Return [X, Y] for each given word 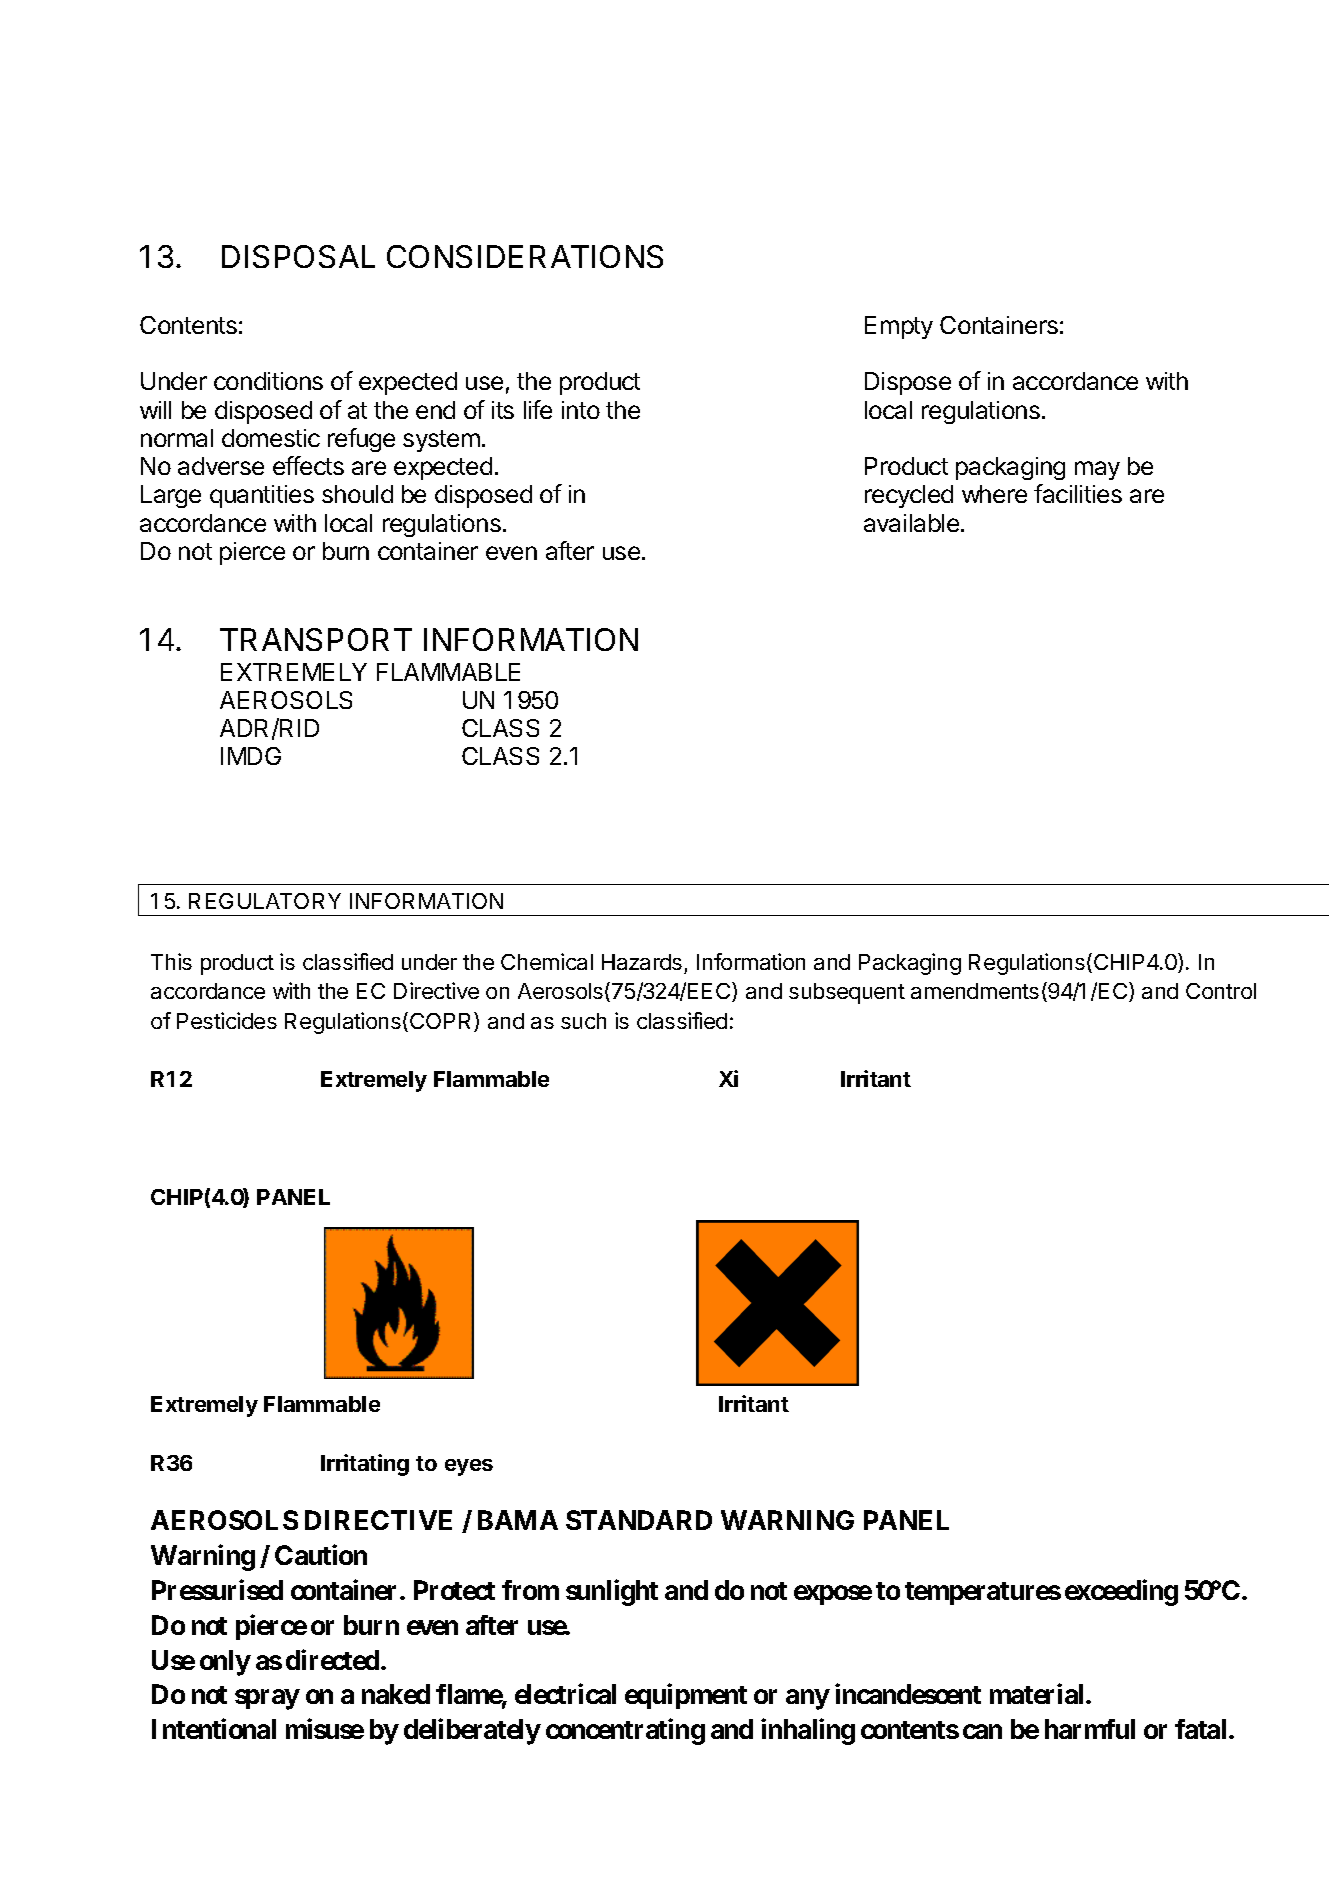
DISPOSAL [298, 256]
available [911, 523]
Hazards [642, 962]
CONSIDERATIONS [525, 256]
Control [1221, 991]
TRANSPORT [316, 639]
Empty [899, 327]
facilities [1078, 493]
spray [267, 1700]
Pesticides [227, 1020]
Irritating [365, 1465]
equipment [686, 1696]
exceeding [1121, 1592]
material [1038, 1694]
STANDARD [639, 1520]
